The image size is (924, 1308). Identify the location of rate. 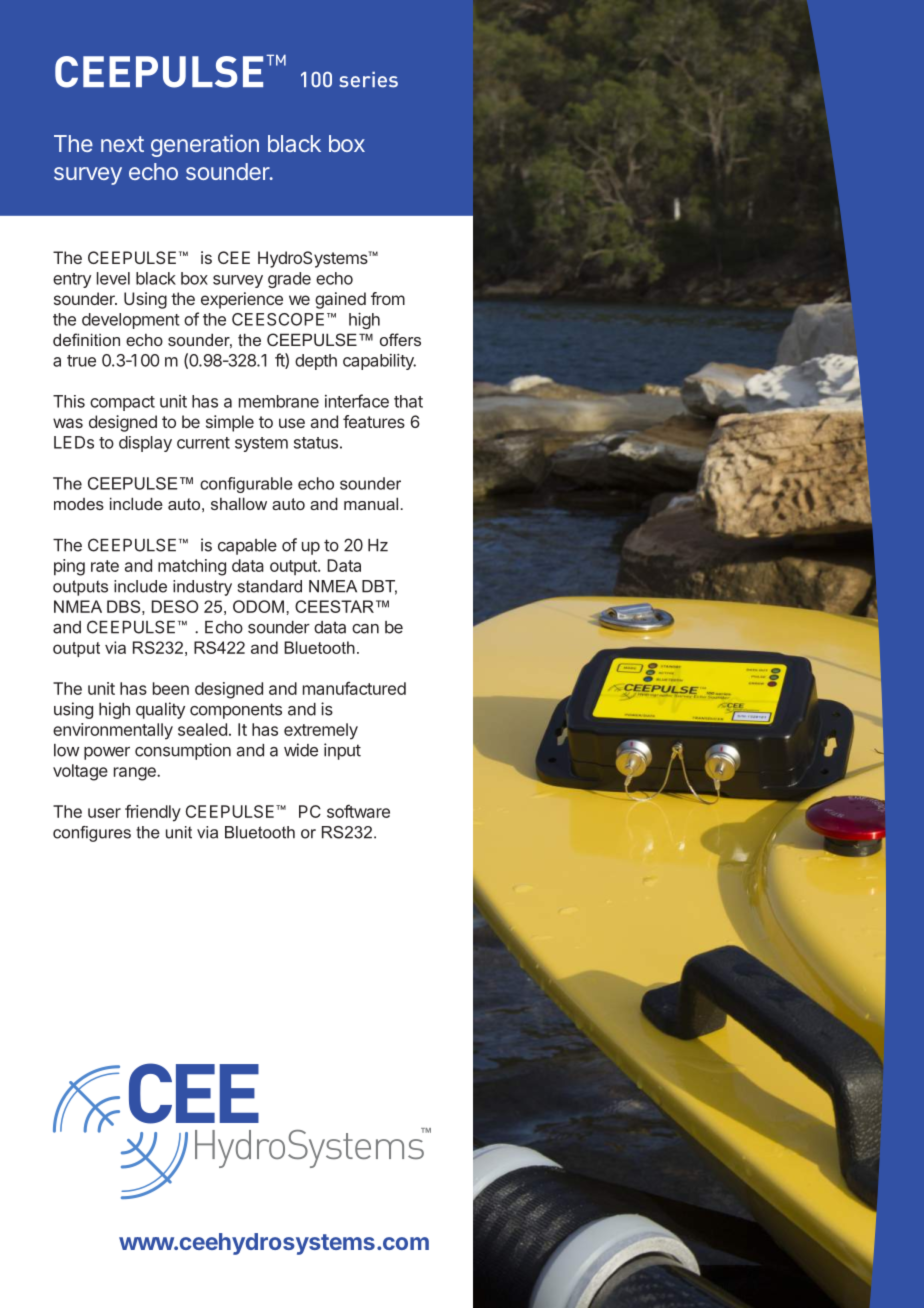
(105, 566).
